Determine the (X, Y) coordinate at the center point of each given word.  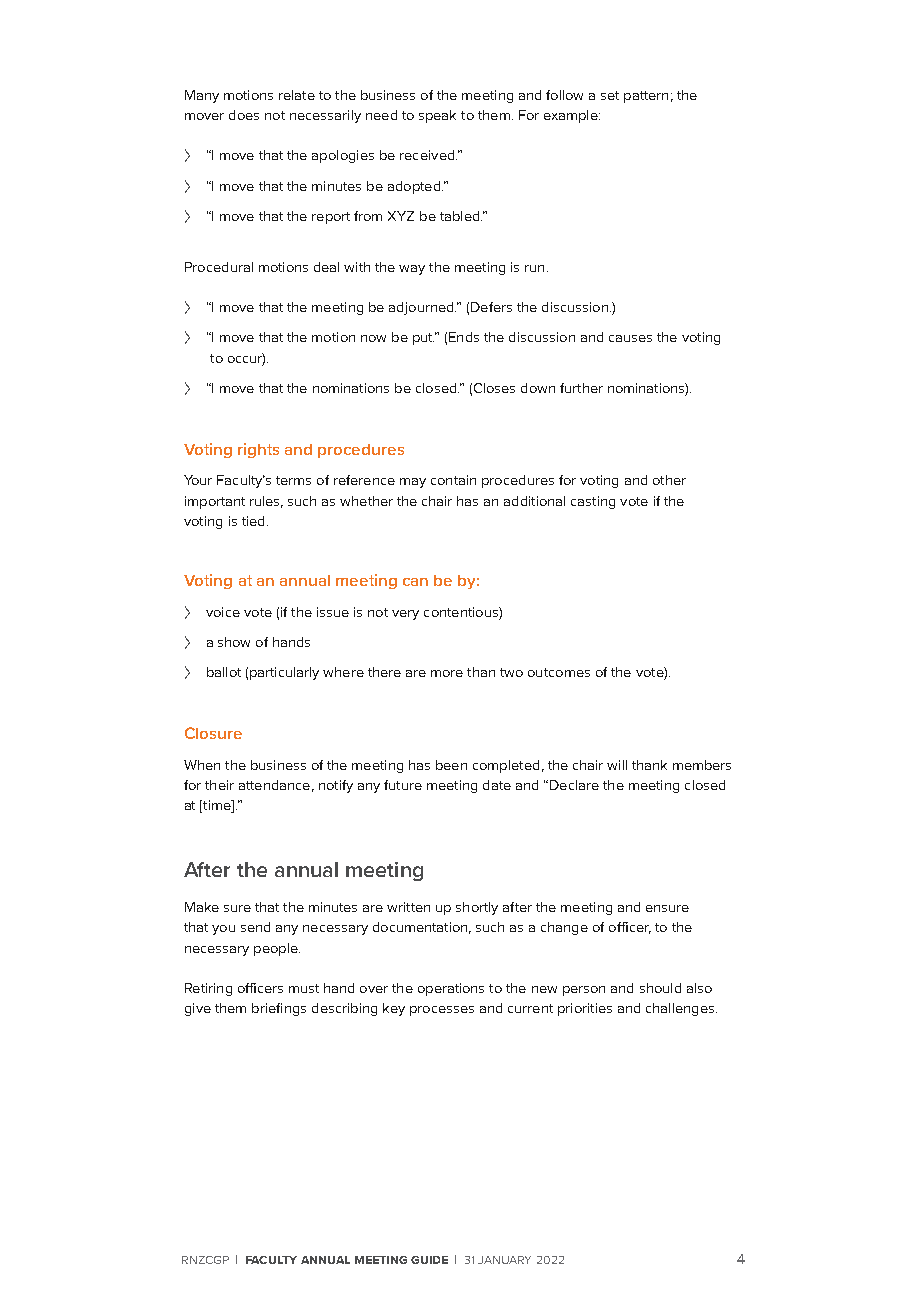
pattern (646, 97)
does (244, 115)
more (447, 673)
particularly (284, 673)
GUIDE (429, 1260)
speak (437, 116)
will (617, 765)
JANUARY (504, 1260)
